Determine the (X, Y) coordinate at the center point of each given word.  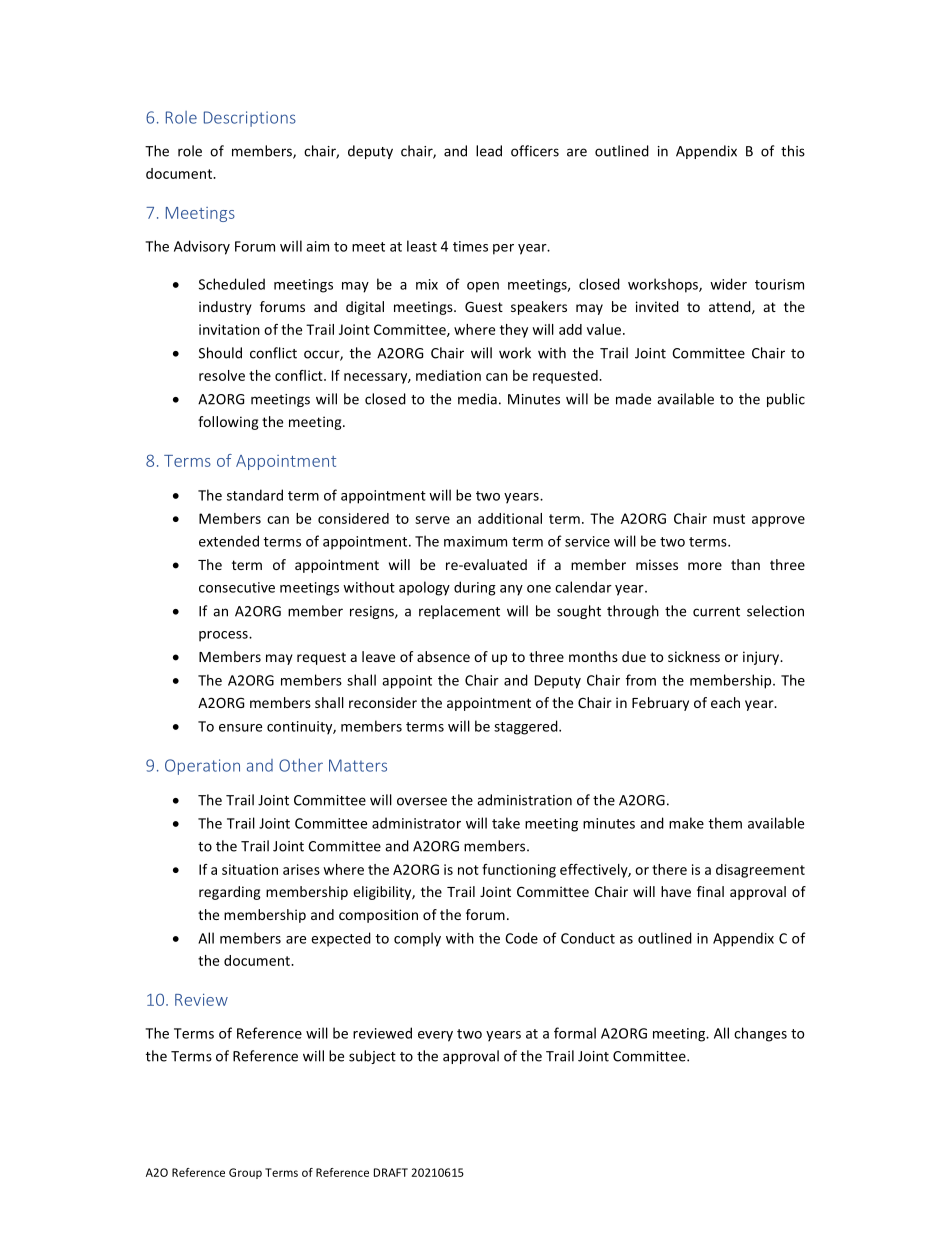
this (793, 151)
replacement (459, 612)
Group (245, 1173)
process (224, 636)
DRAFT (391, 1172)
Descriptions (250, 119)
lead (489, 151)
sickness (694, 656)
